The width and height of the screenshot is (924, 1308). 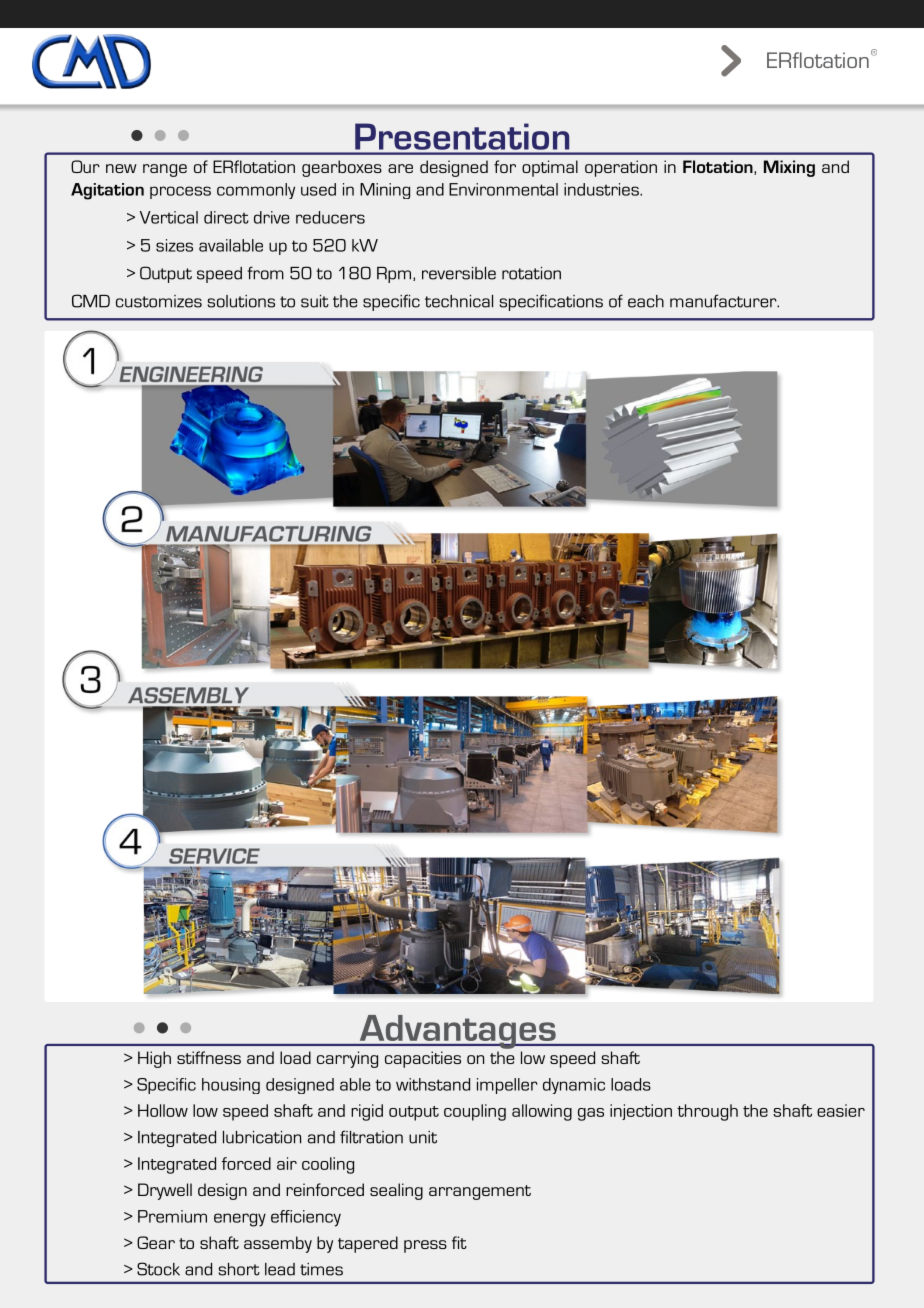 What do you see at coordinates (209, 1057) in the screenshot?
I see `stiffness` at bounding box center [209, 1057].
